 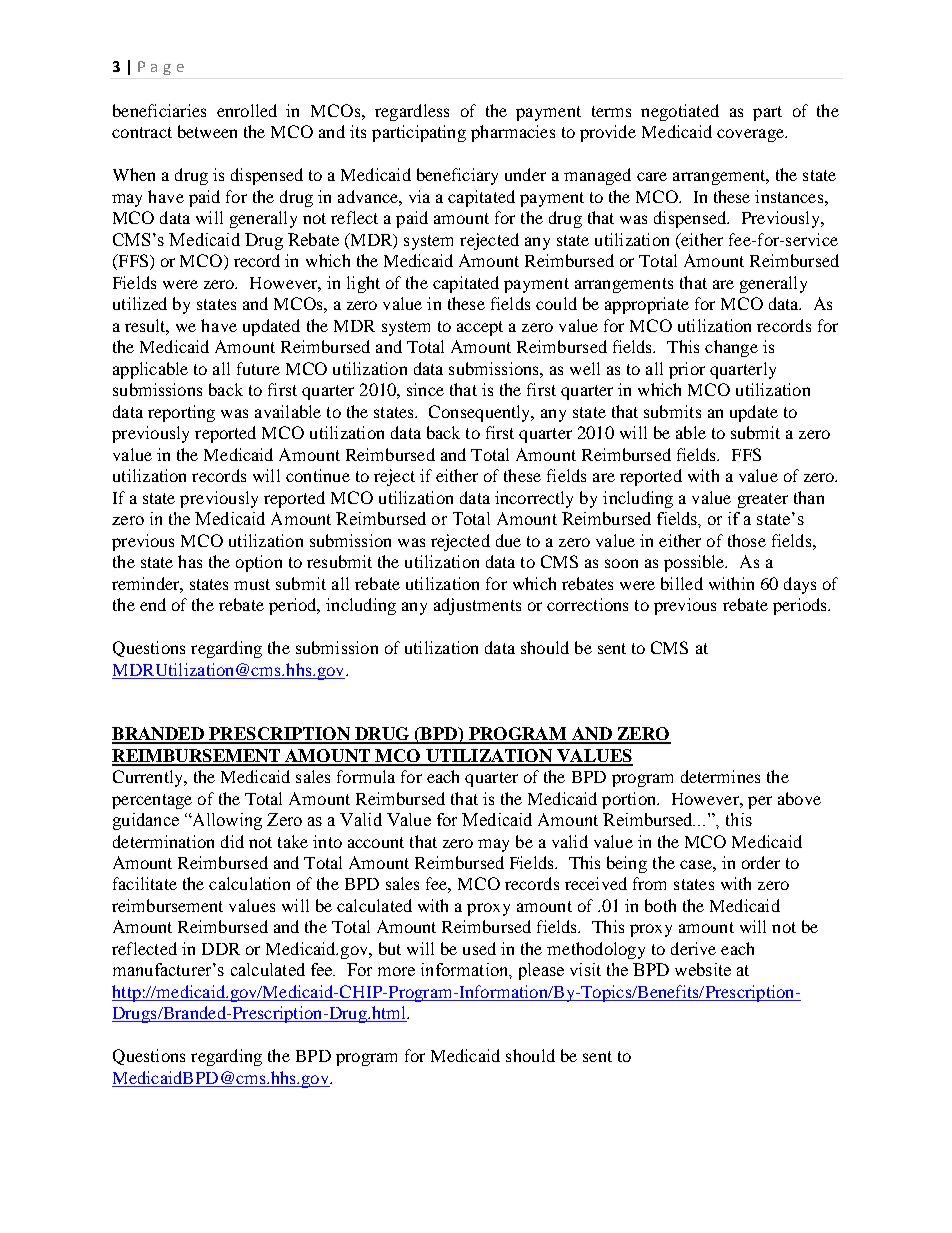 I want to click on those, so click(x=747, y=540).
